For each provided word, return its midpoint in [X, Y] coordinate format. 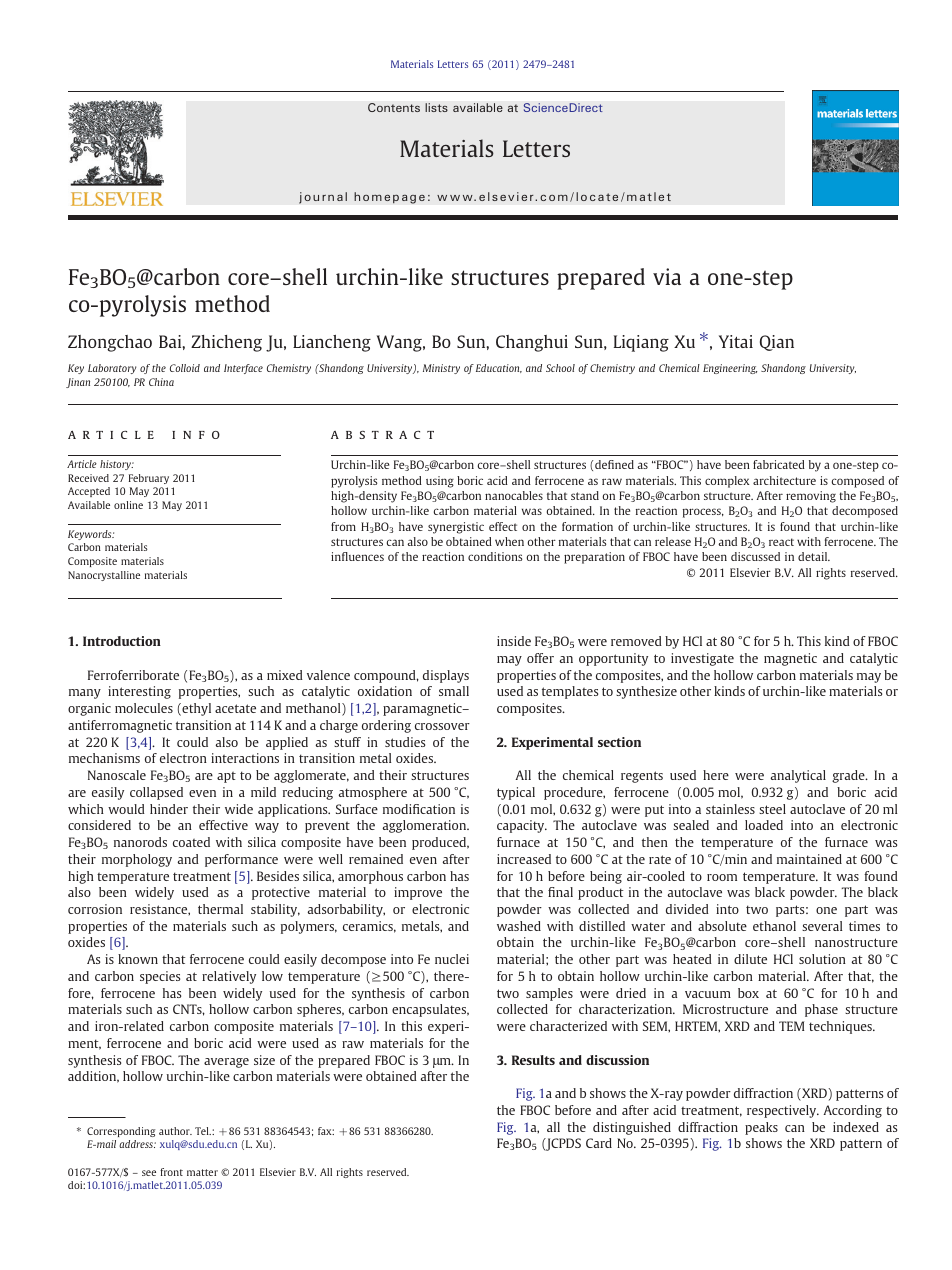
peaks [761, 1128]
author [175, 1131]
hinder [169, 809]
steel [772, 809]
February [149, 479]
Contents [394, 107]
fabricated [779, 464]
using [440, 482]
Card [599, 1143]
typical [516, 793]
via [667, 276]
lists [436, 107]
